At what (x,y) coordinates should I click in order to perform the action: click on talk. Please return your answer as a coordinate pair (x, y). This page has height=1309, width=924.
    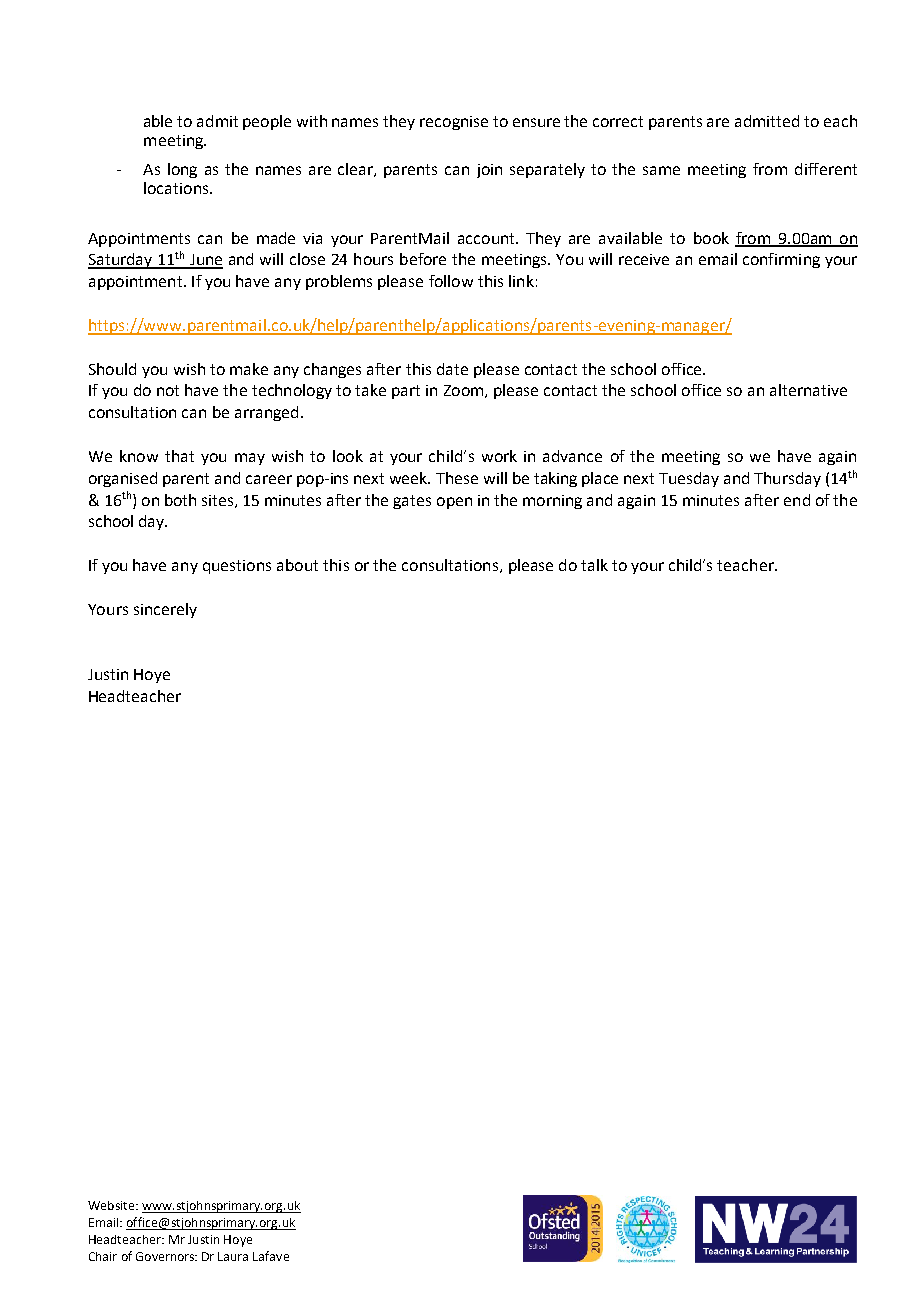
    Looking at the image, I should click on (594, 565).
